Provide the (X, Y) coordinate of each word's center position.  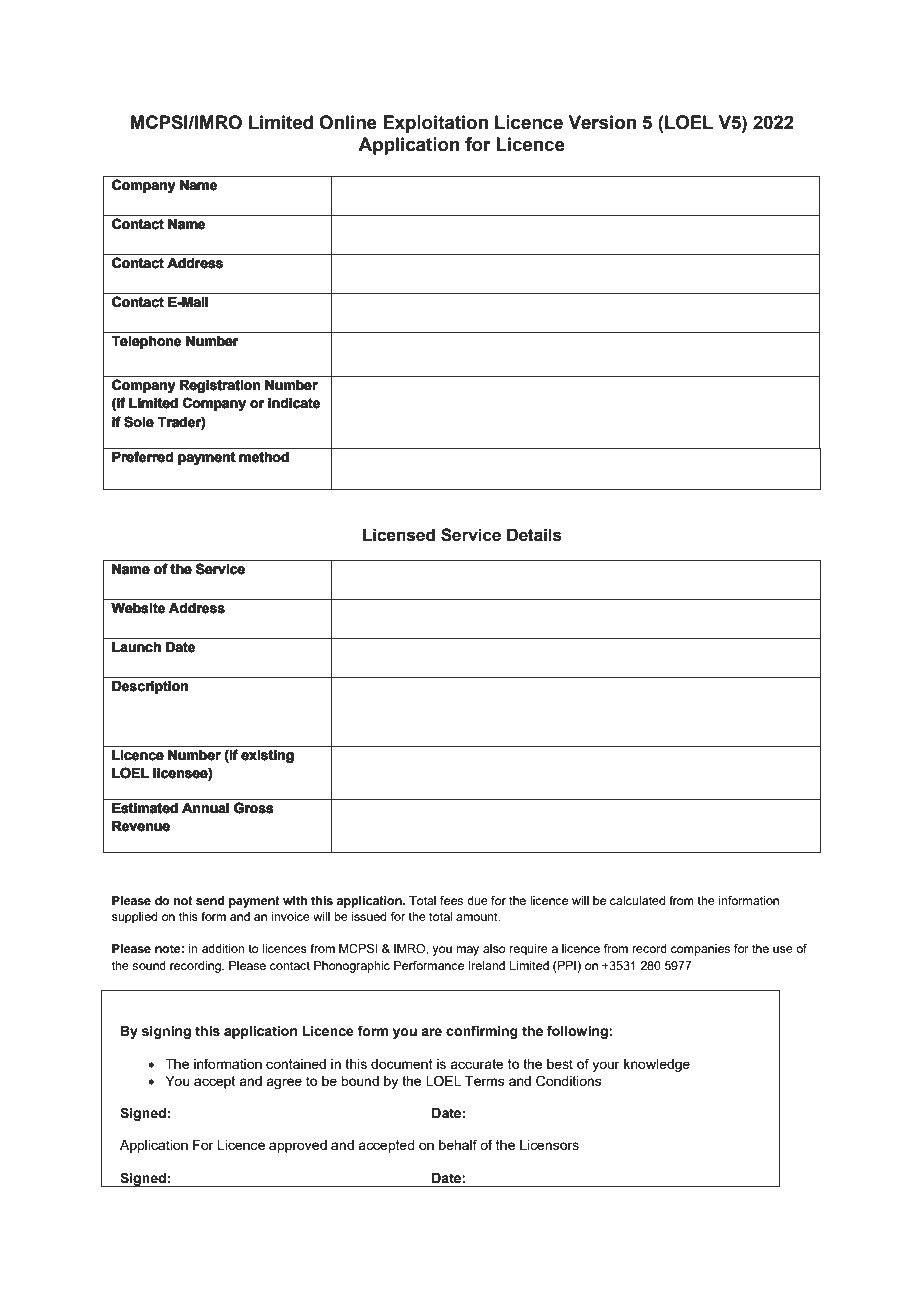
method (264, 457)
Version (602, 122)
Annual (205, 808)
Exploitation (435, 124)
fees (451, 900)
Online (348, 122)
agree (284, 1083)
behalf (458, 1144)
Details (534, 535)
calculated (637, 900)
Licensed (399, 535)
